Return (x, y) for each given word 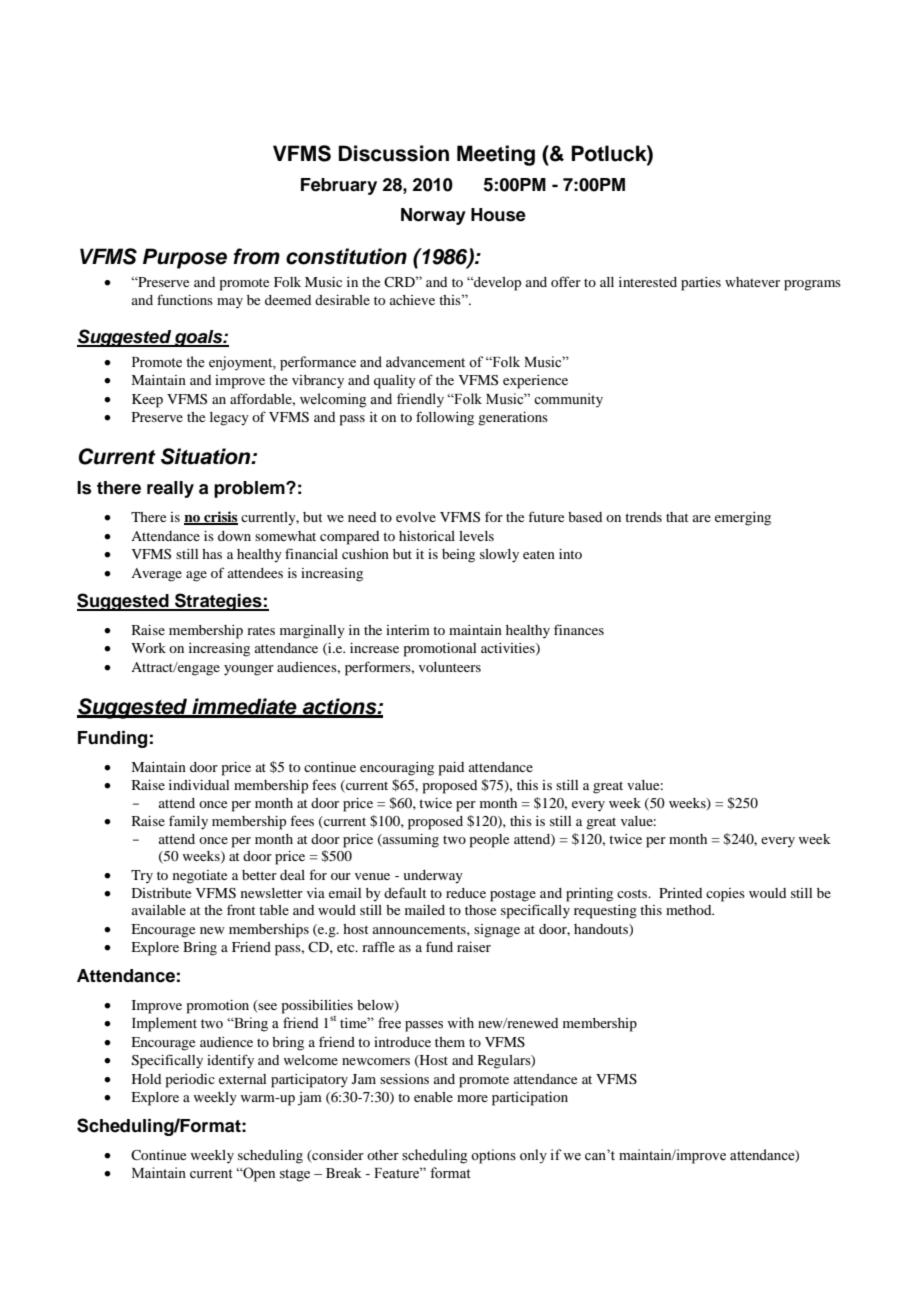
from (257, 256)
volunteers (450, 667)
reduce (466, 893)
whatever (752, 282)
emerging (743, 519)
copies (725, 895)
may (230, 303)
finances (579, 629)
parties (701, 284)
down (234, 536)
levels (476, 536)
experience (535, 382)
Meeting (496, 155)
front (241, 909)
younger (249, 670)
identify (230, 1061)
